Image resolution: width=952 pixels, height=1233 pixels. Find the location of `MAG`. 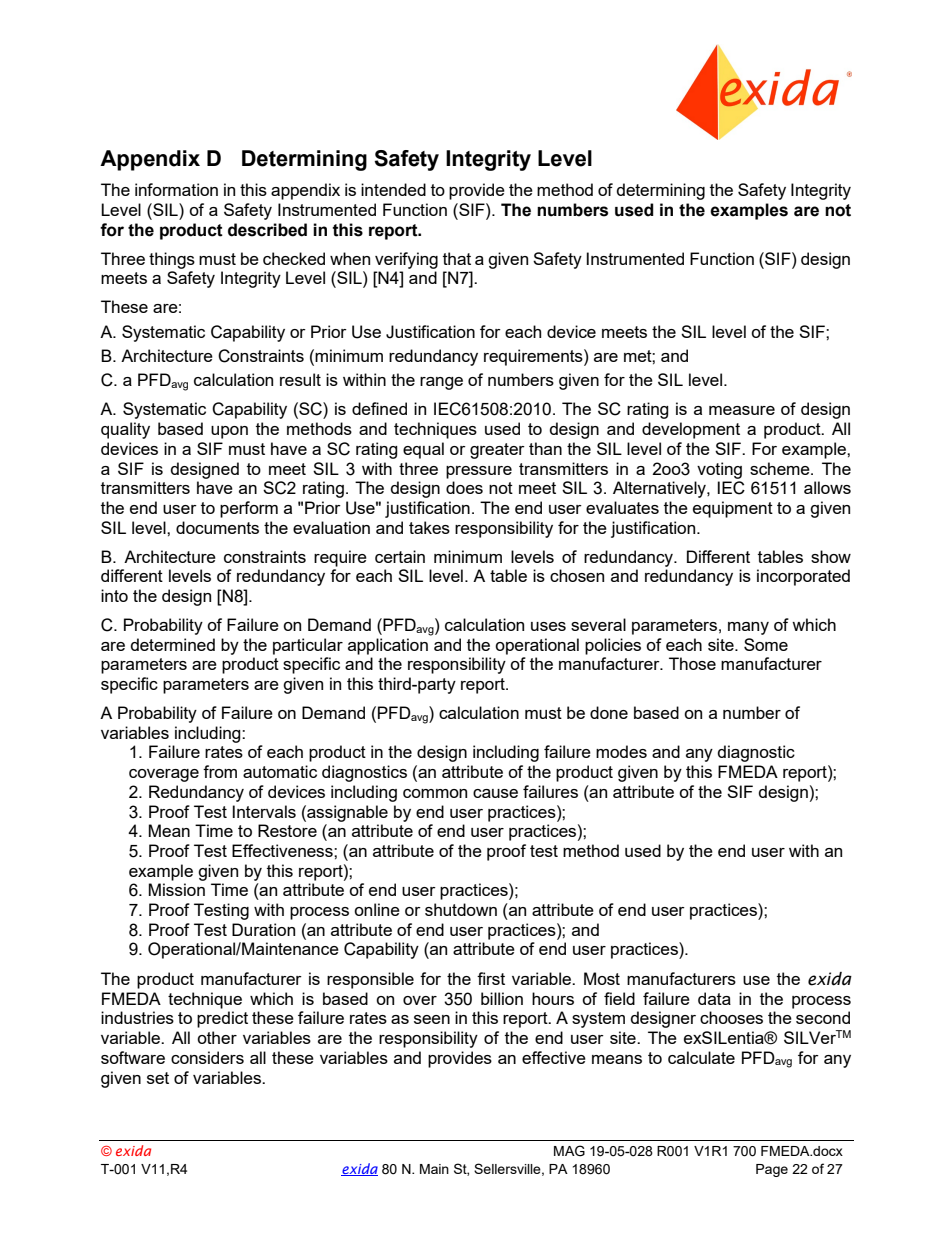

MAG is located at coordinates (569, 1151).
